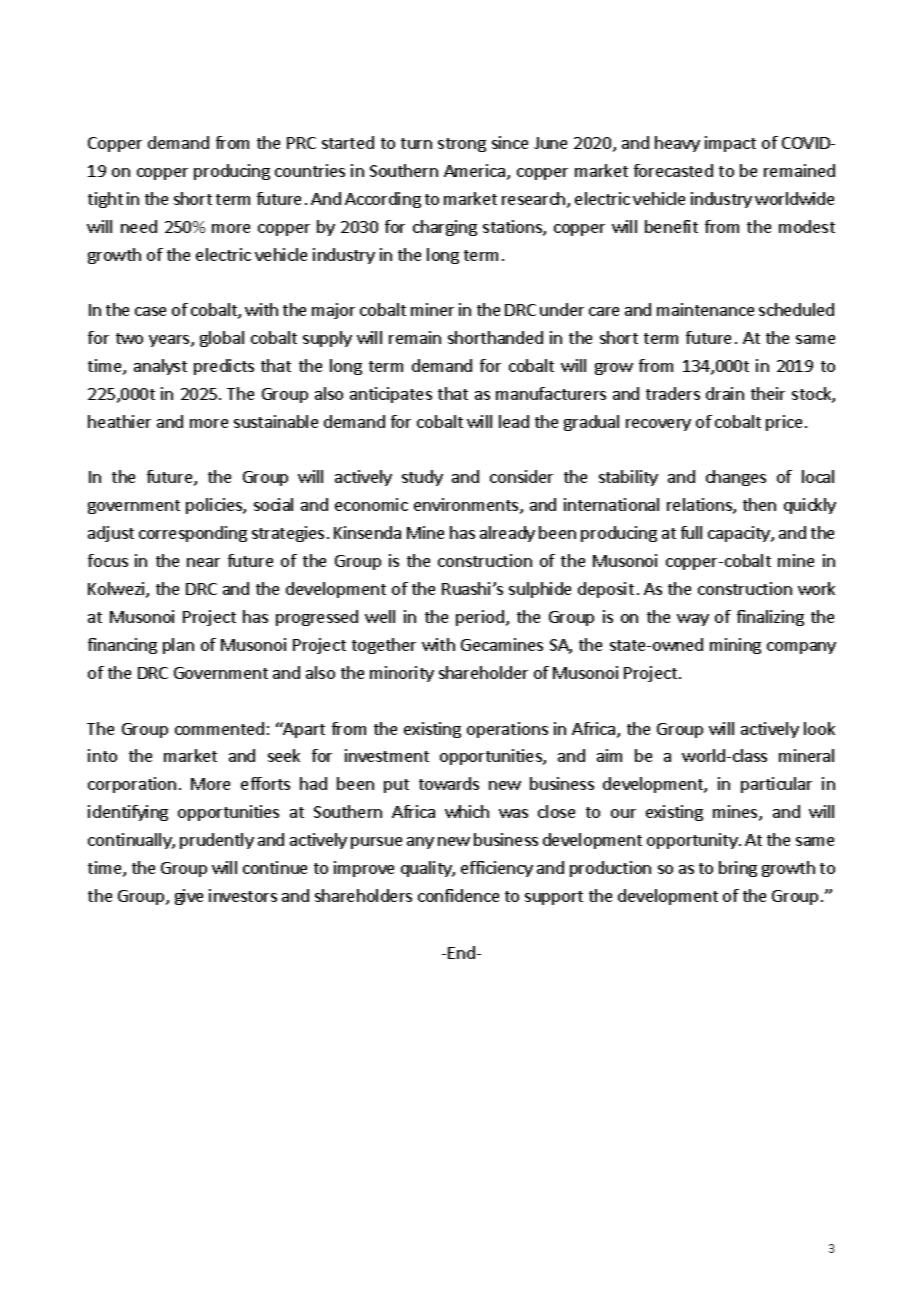 This image has height=1308, width=924. I want to click on America, so click(476, 172).
